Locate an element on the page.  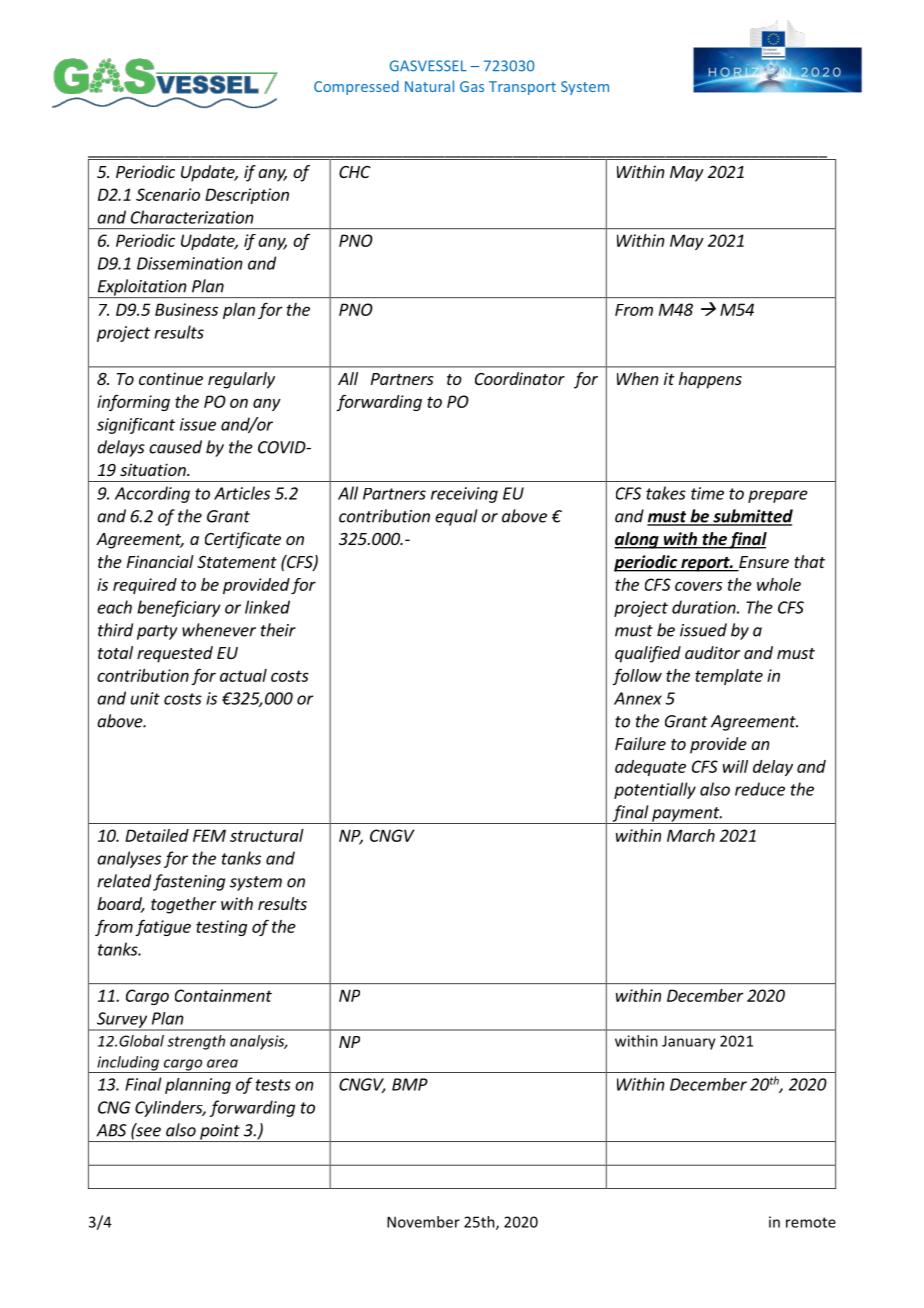
caused is located at coordinates (175, 447).
